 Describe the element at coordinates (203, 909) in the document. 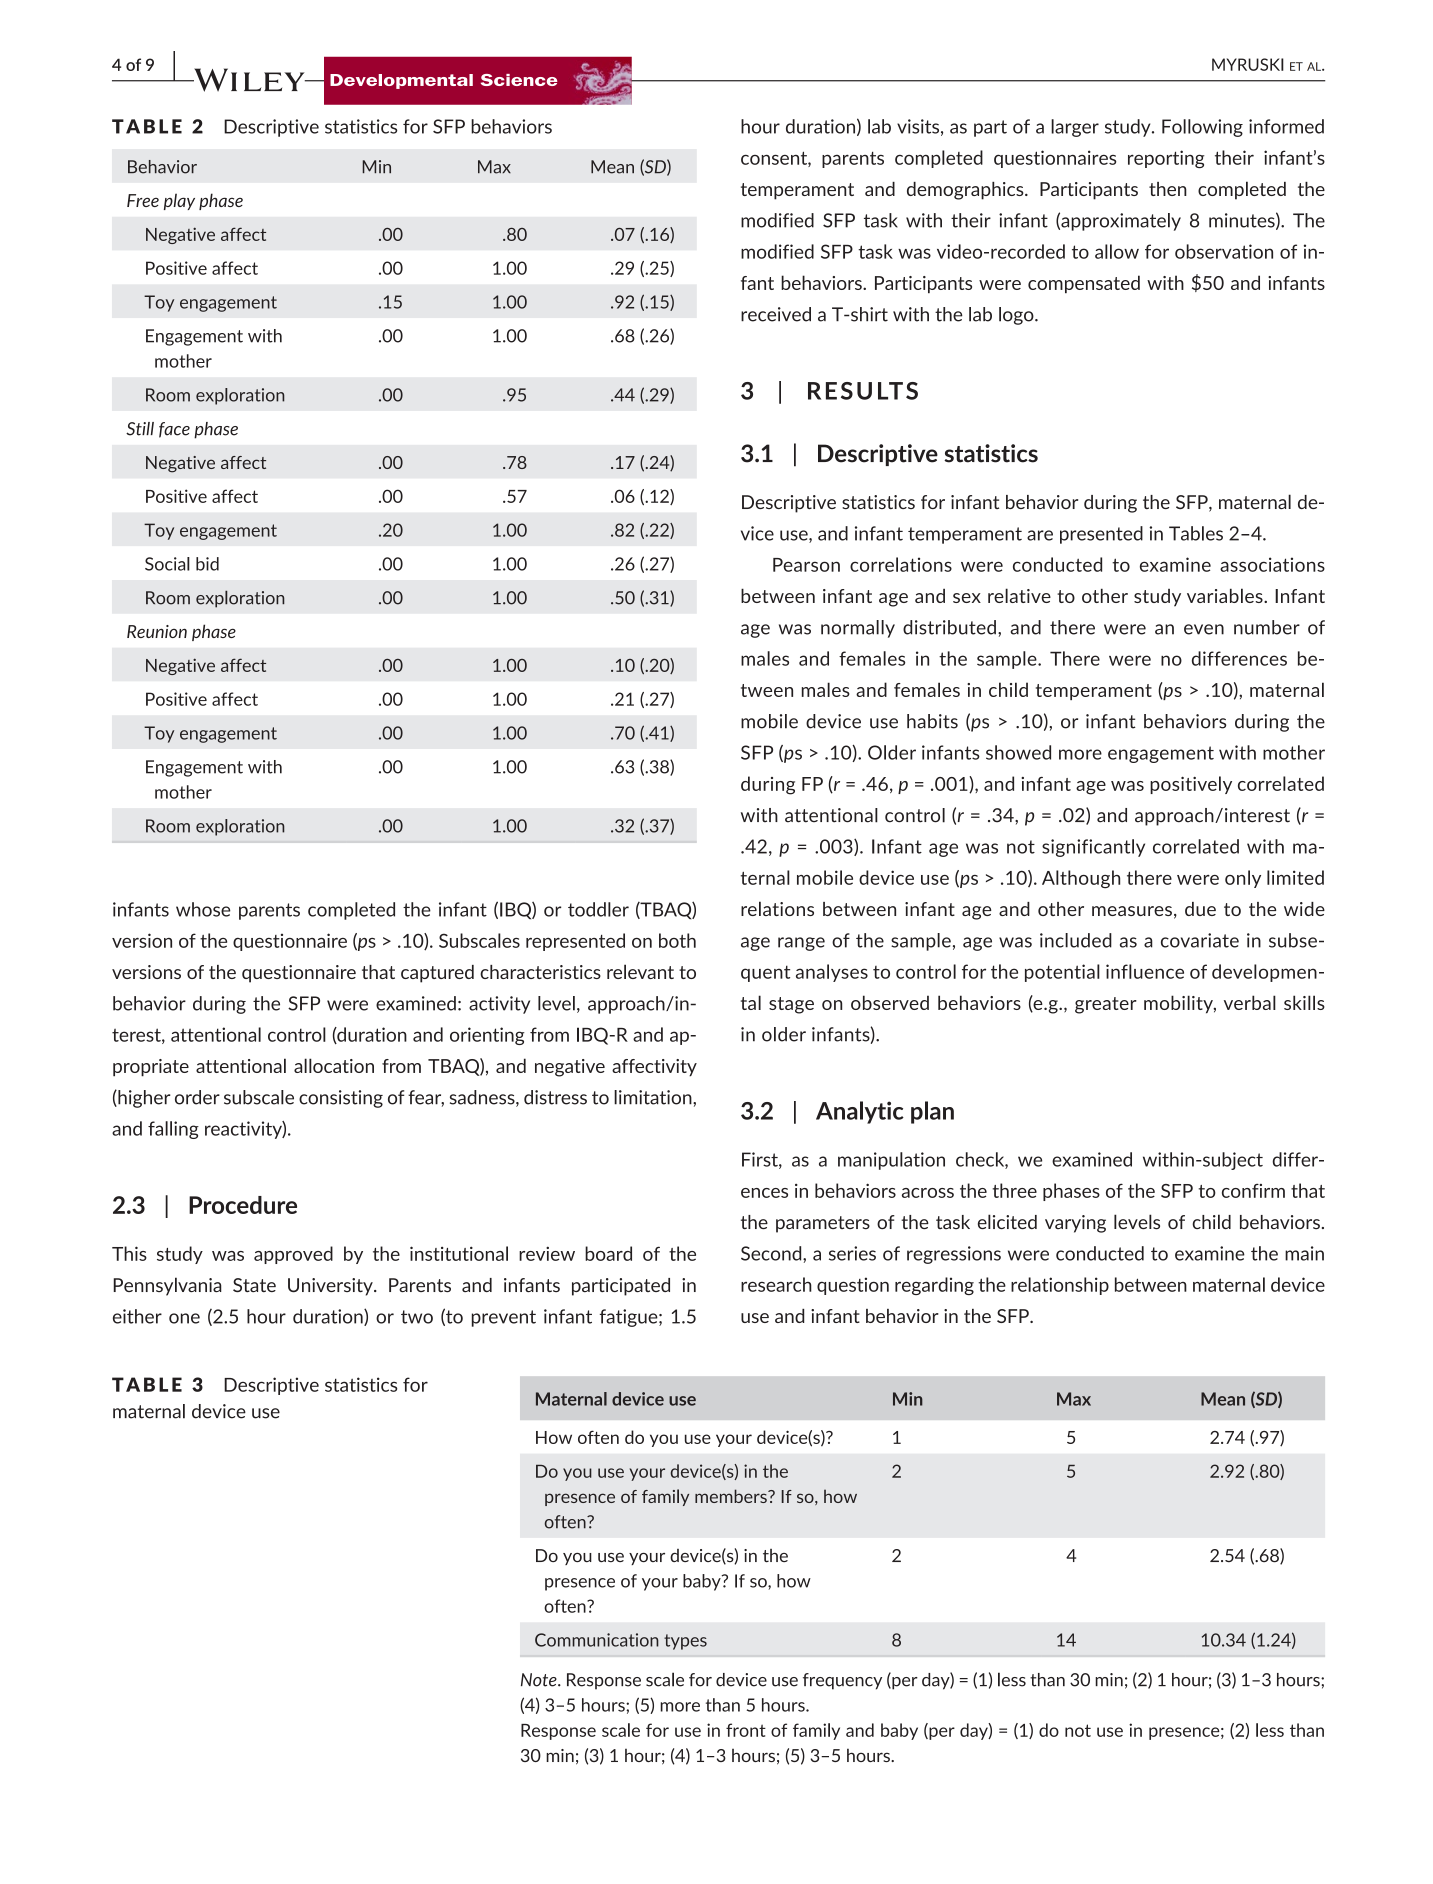

I see `whose` at that location.
